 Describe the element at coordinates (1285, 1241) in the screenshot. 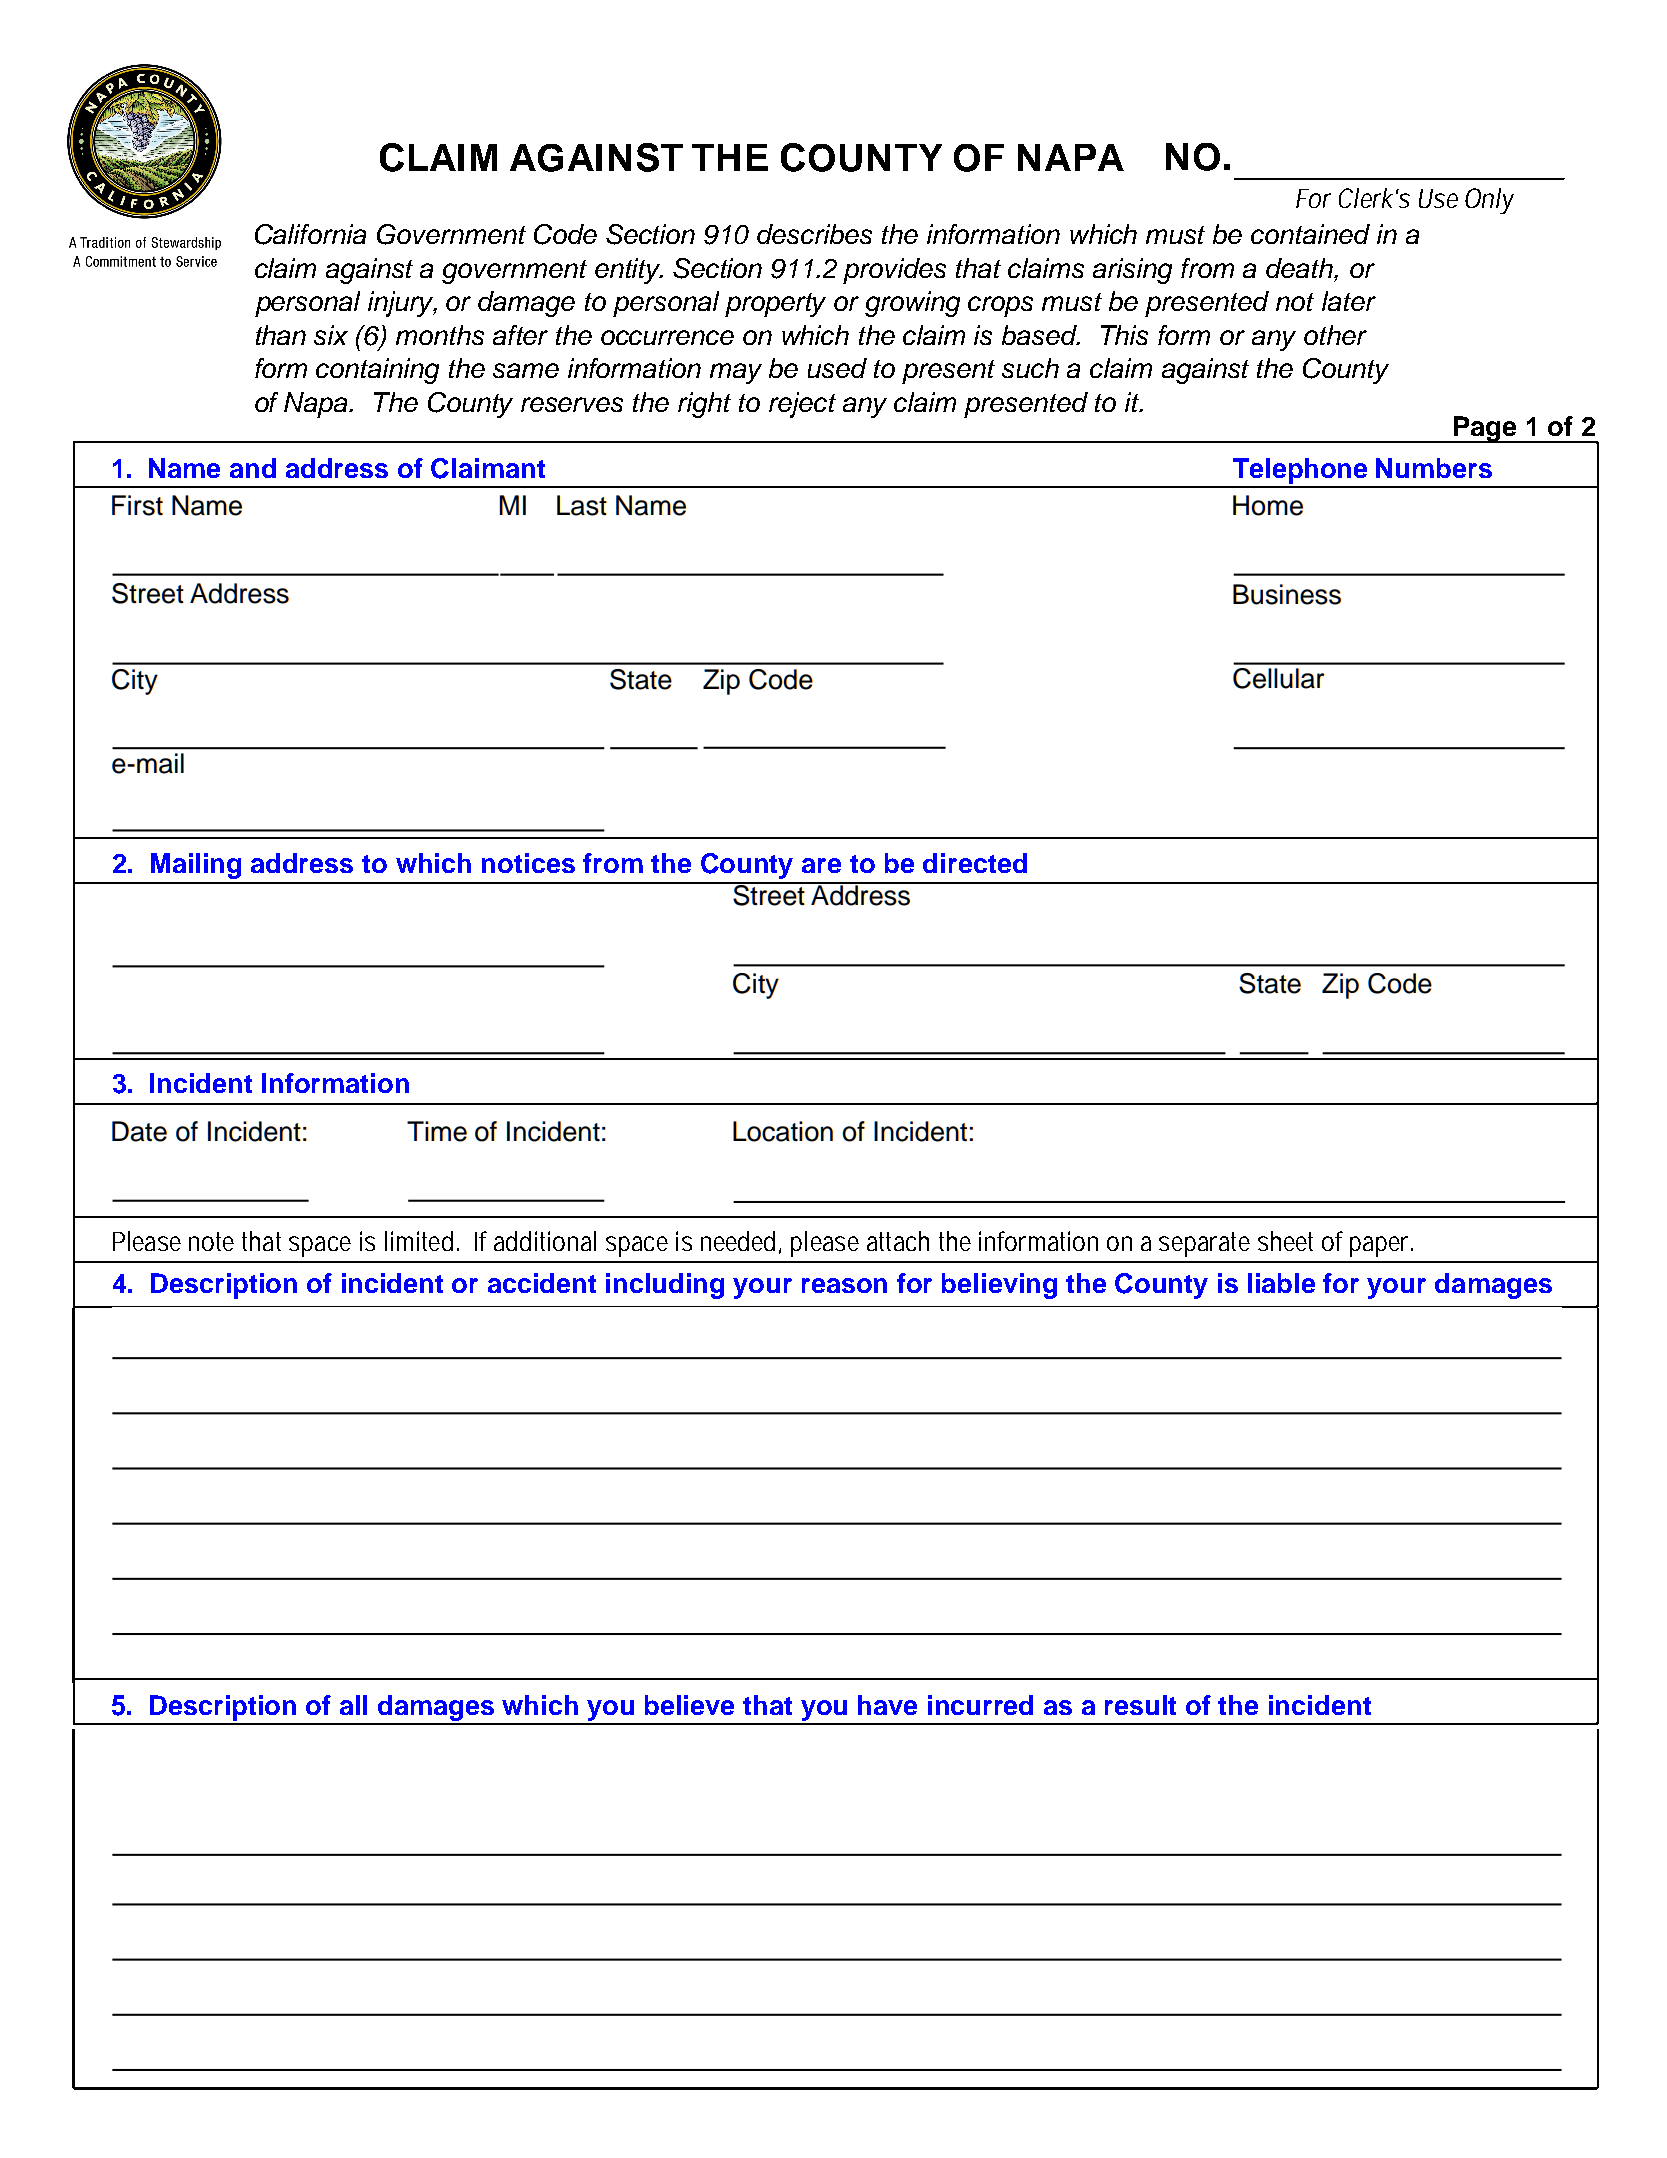

I see `sheet` at that location.
